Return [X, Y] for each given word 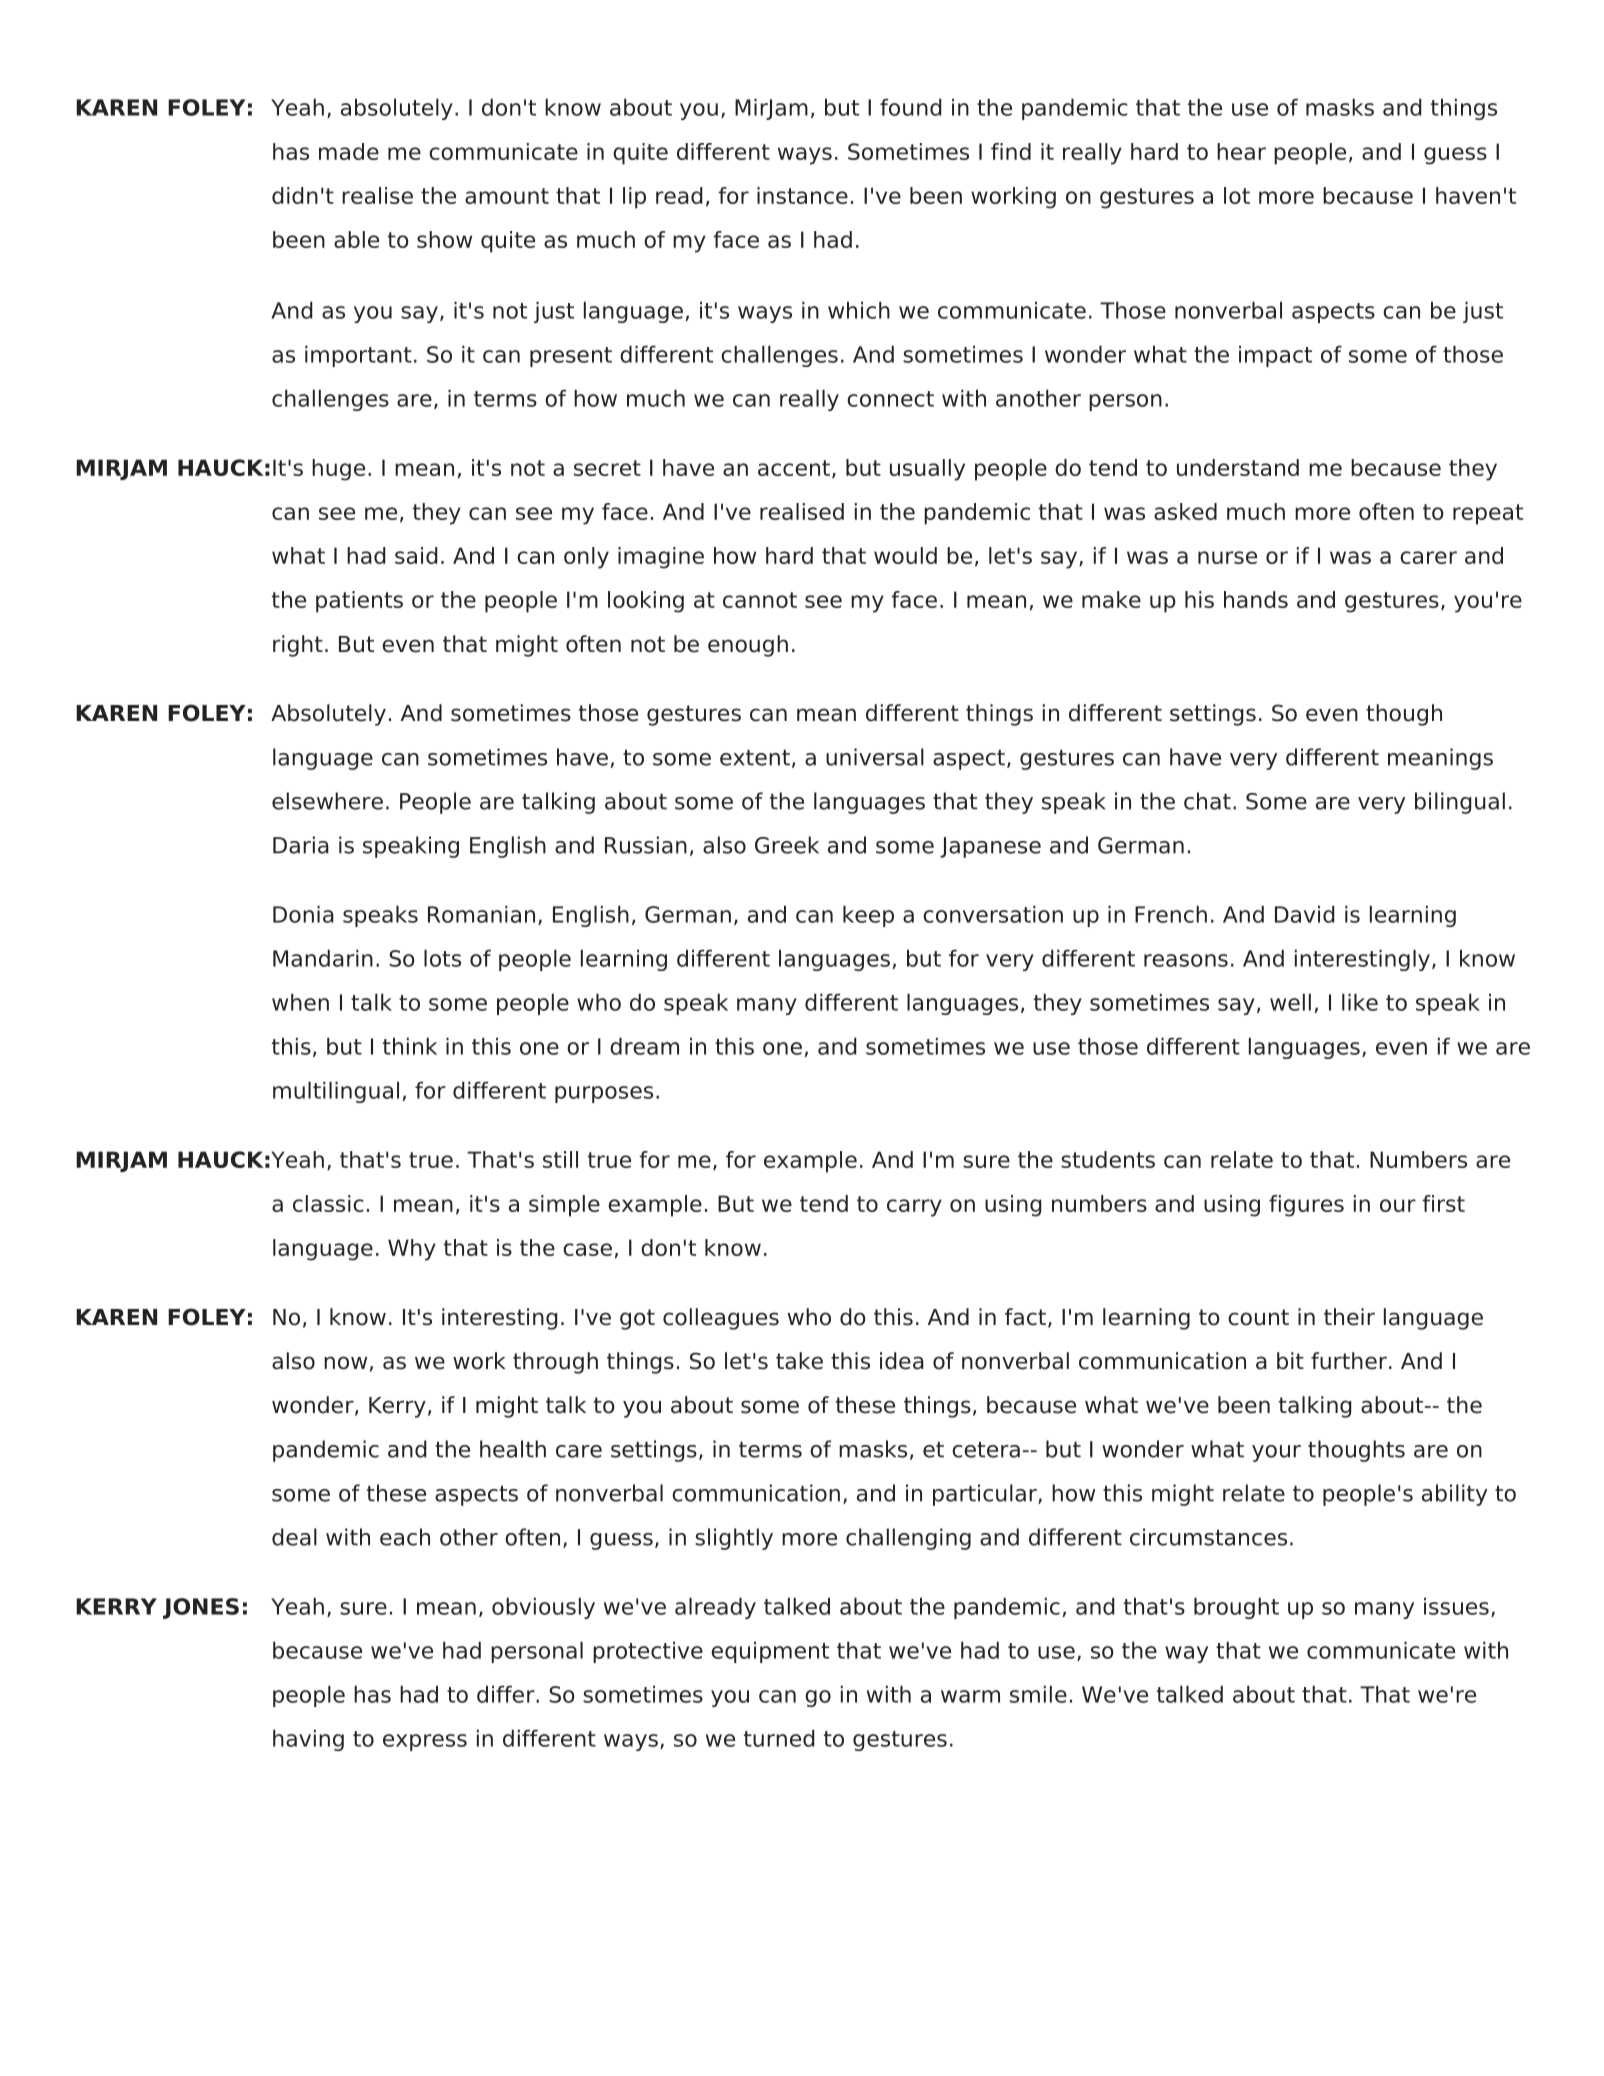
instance [802, 195]
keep [868, 916]
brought [1236, 1608]
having [308, 1740]
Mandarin [323, 958]
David [1305, 914]
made [349, 151]
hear [1241, 151]
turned [779, 1738]
